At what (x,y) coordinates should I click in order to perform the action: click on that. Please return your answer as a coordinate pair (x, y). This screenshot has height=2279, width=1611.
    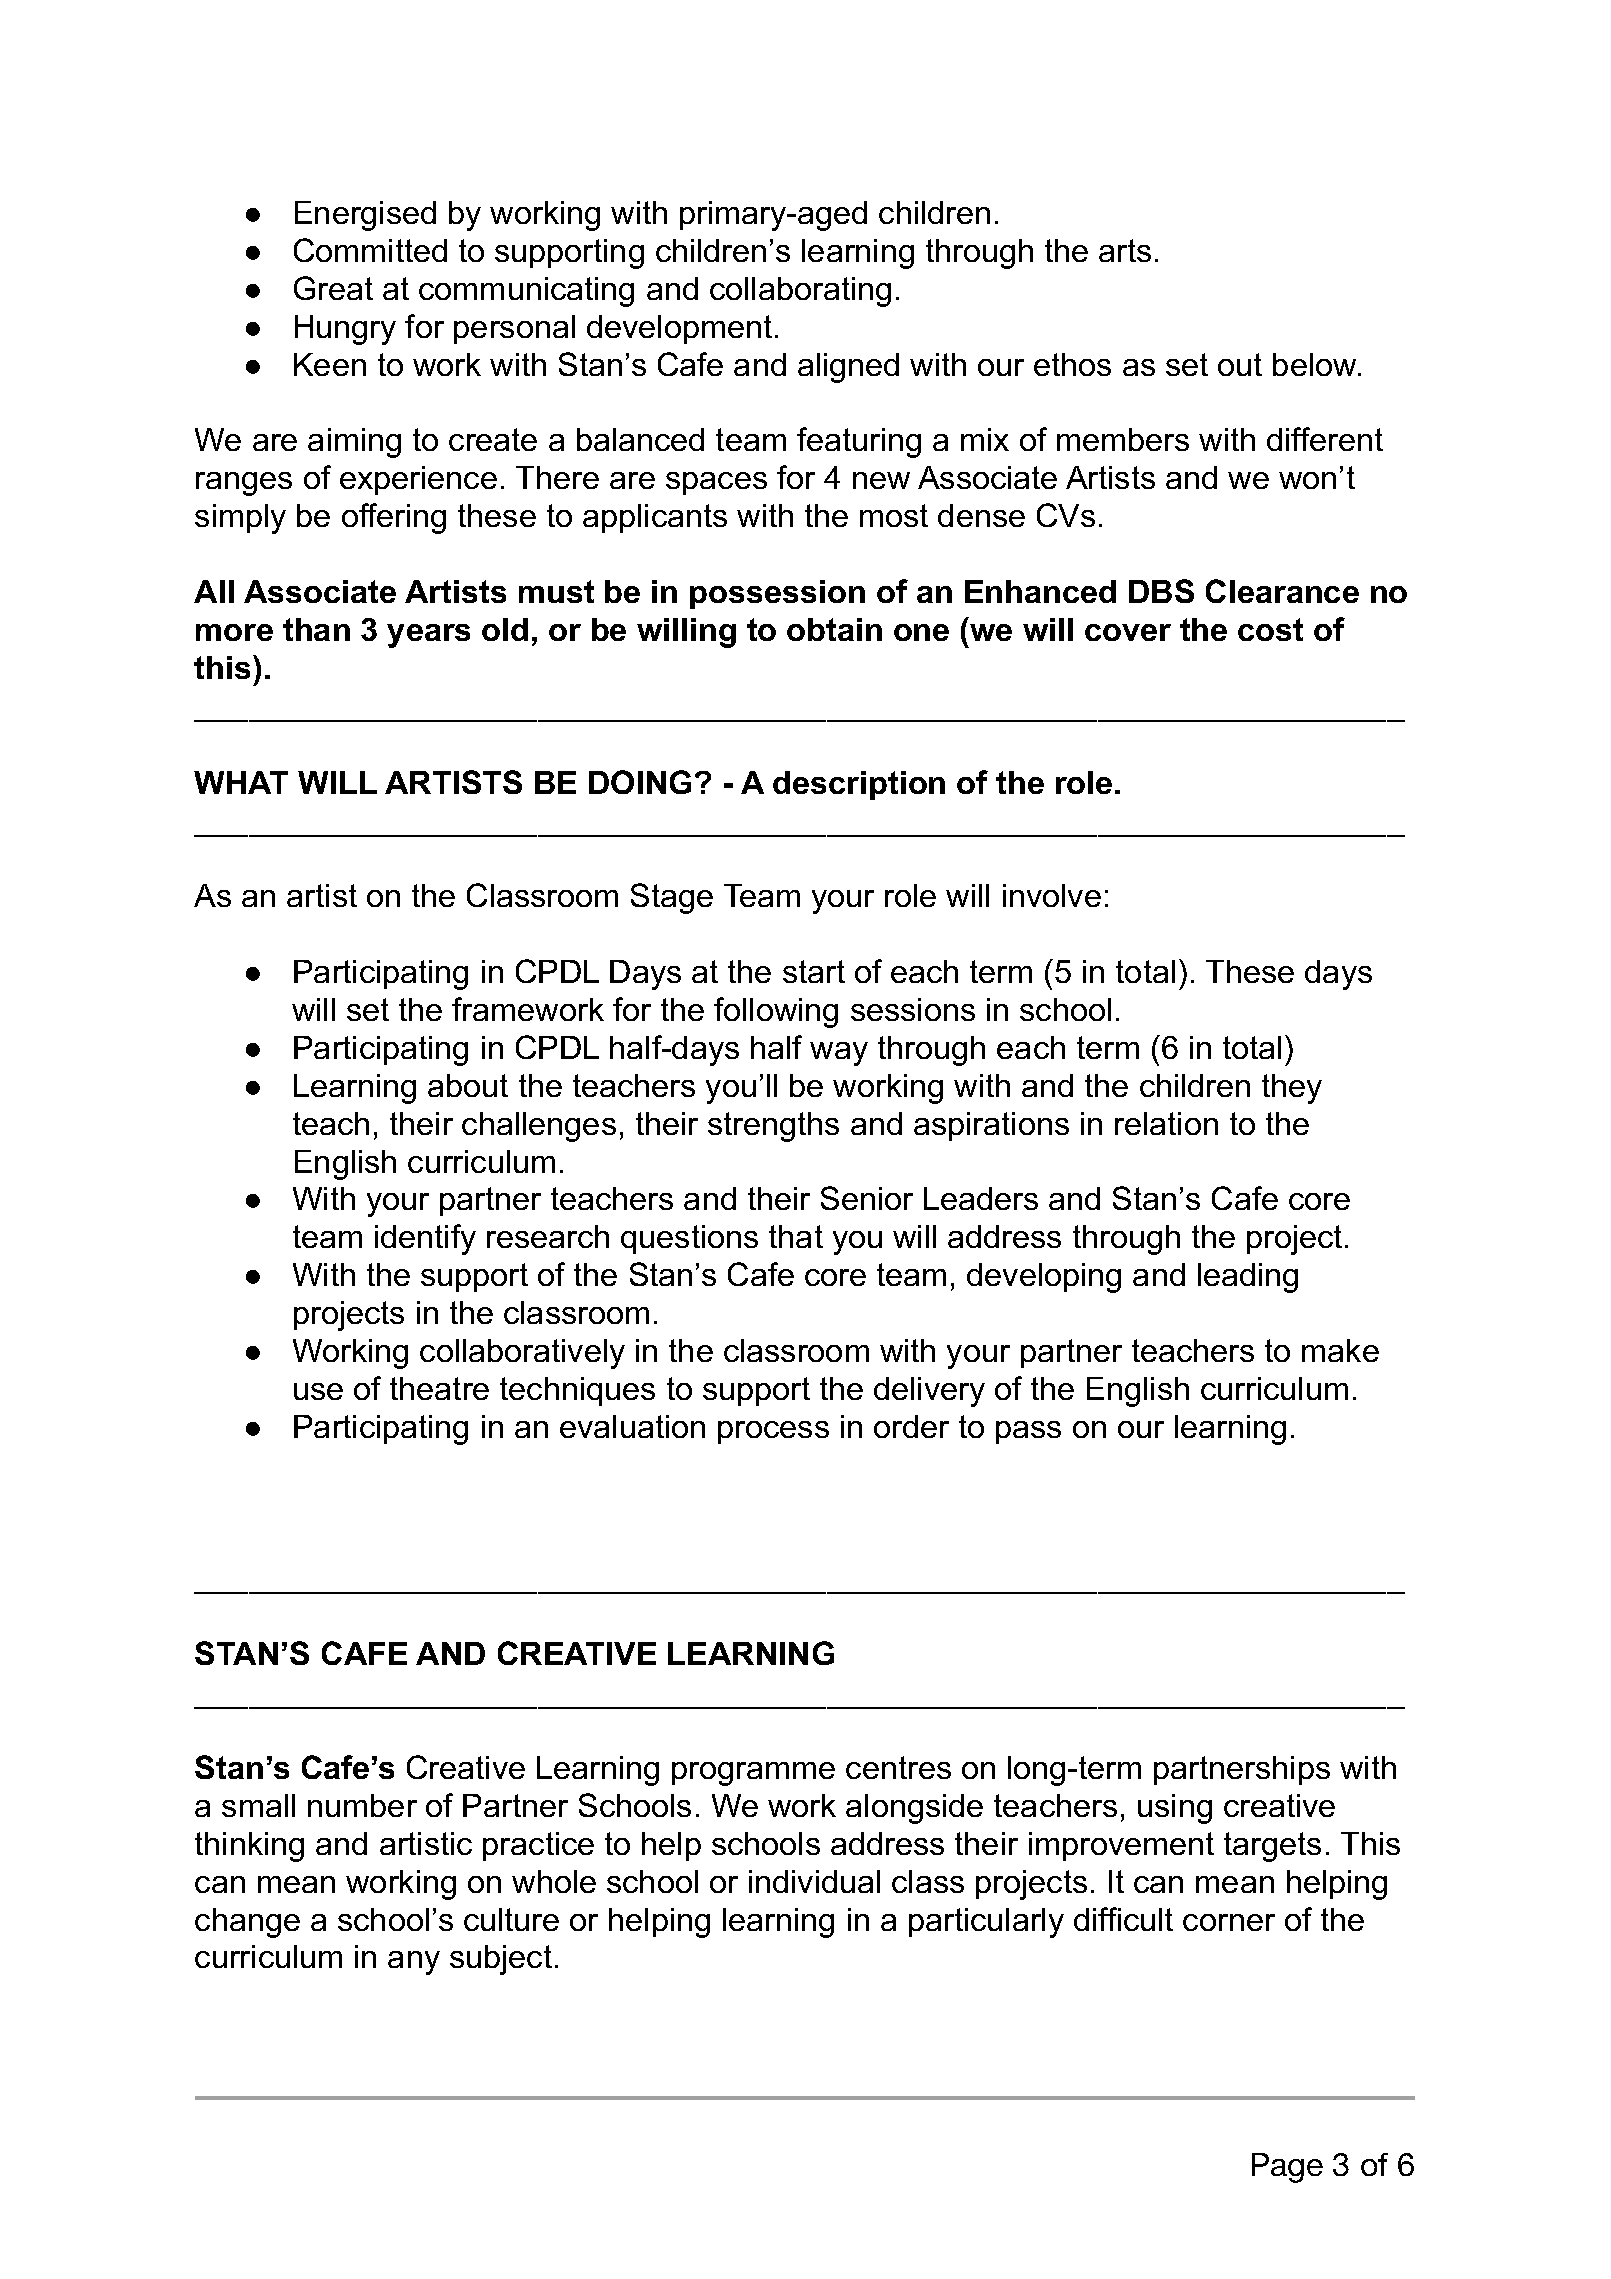
    Looking at the image, I should click on (796, 1236).
